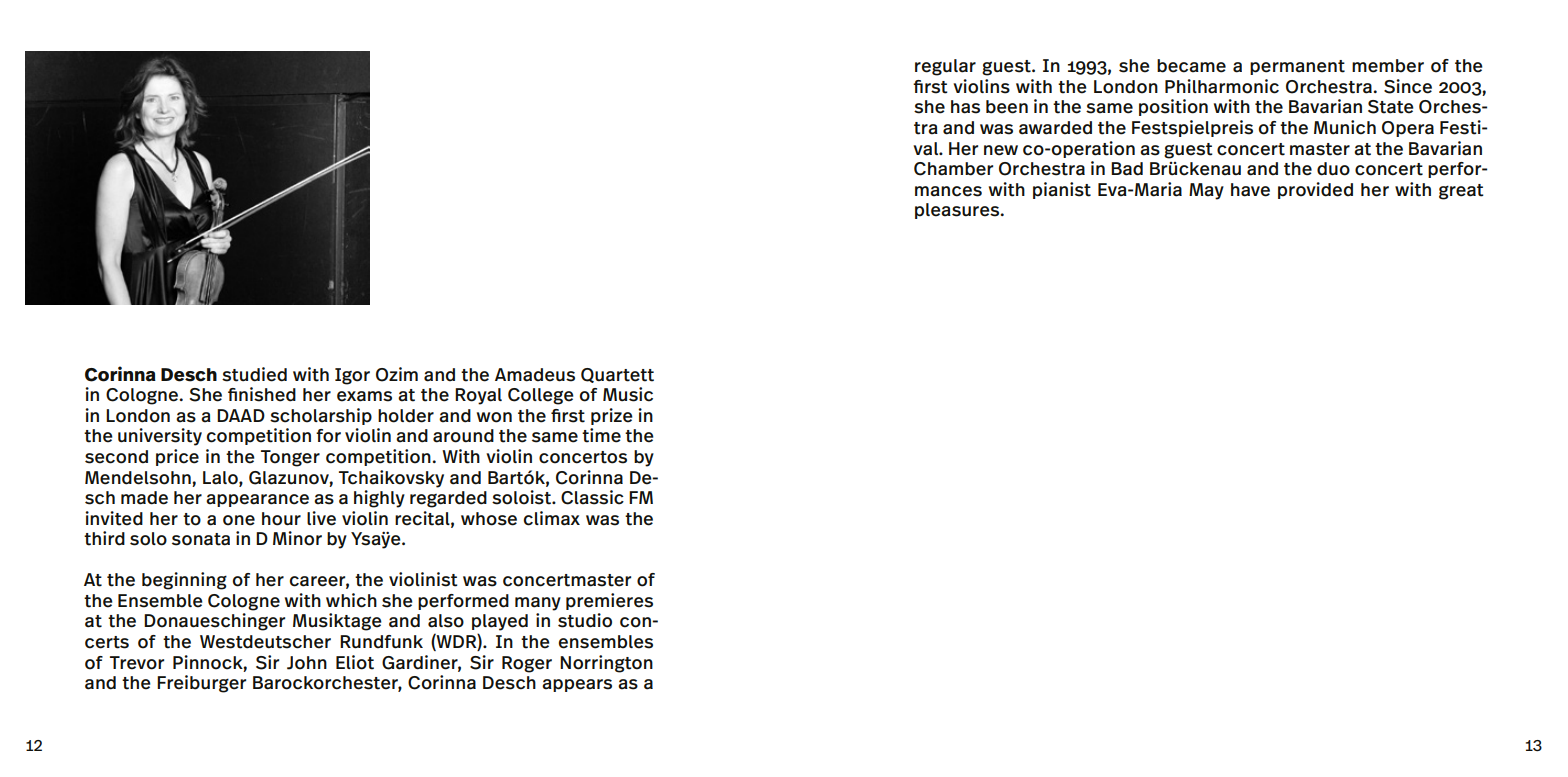 The height and width of the page is (777, 1568). What do you see at coordinates (262, 394) in the page?
I see `finished` at bounding box center [262, 394].
